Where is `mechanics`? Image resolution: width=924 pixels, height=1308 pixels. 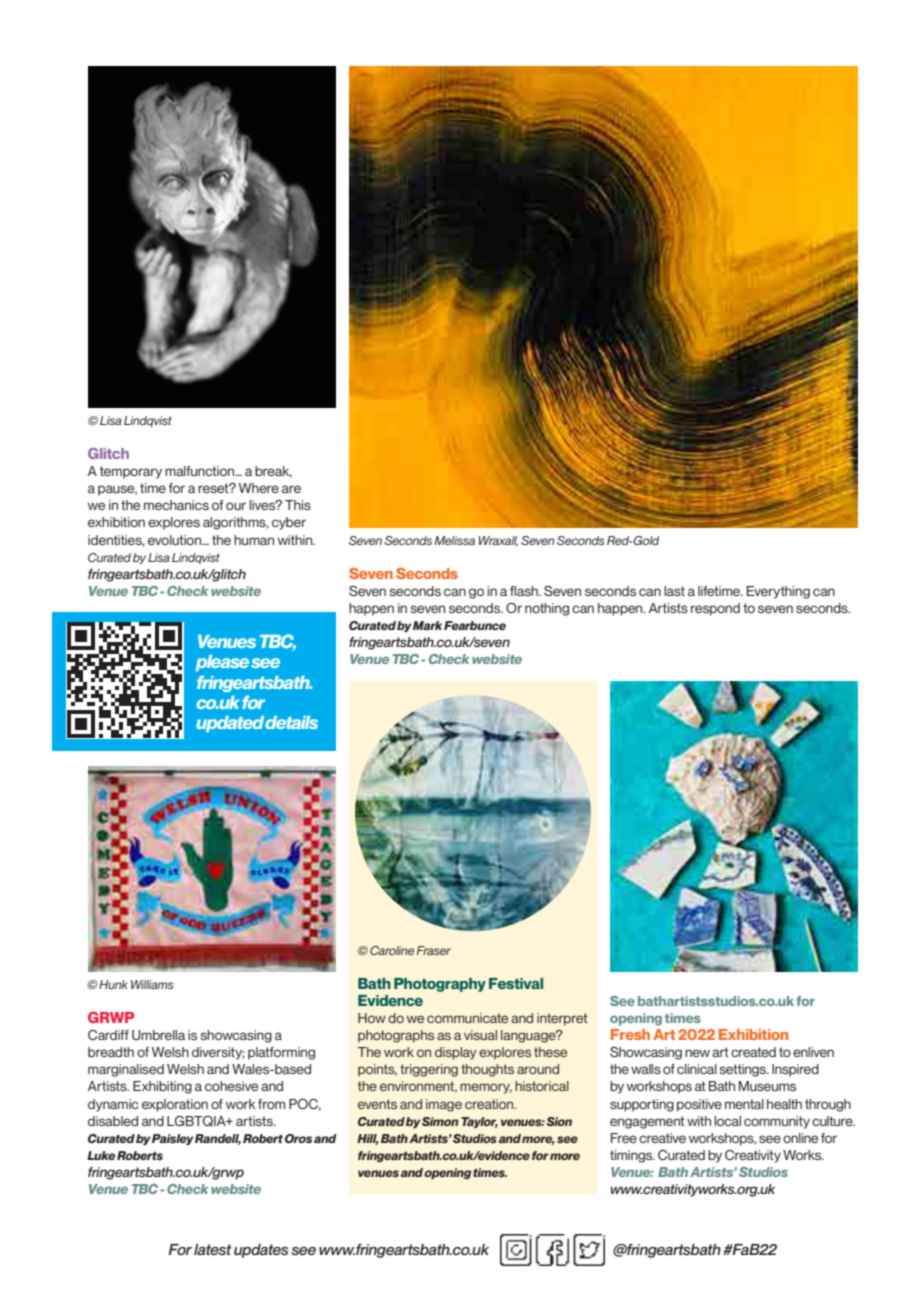
mechanics is located at coordinates (176, 505).
